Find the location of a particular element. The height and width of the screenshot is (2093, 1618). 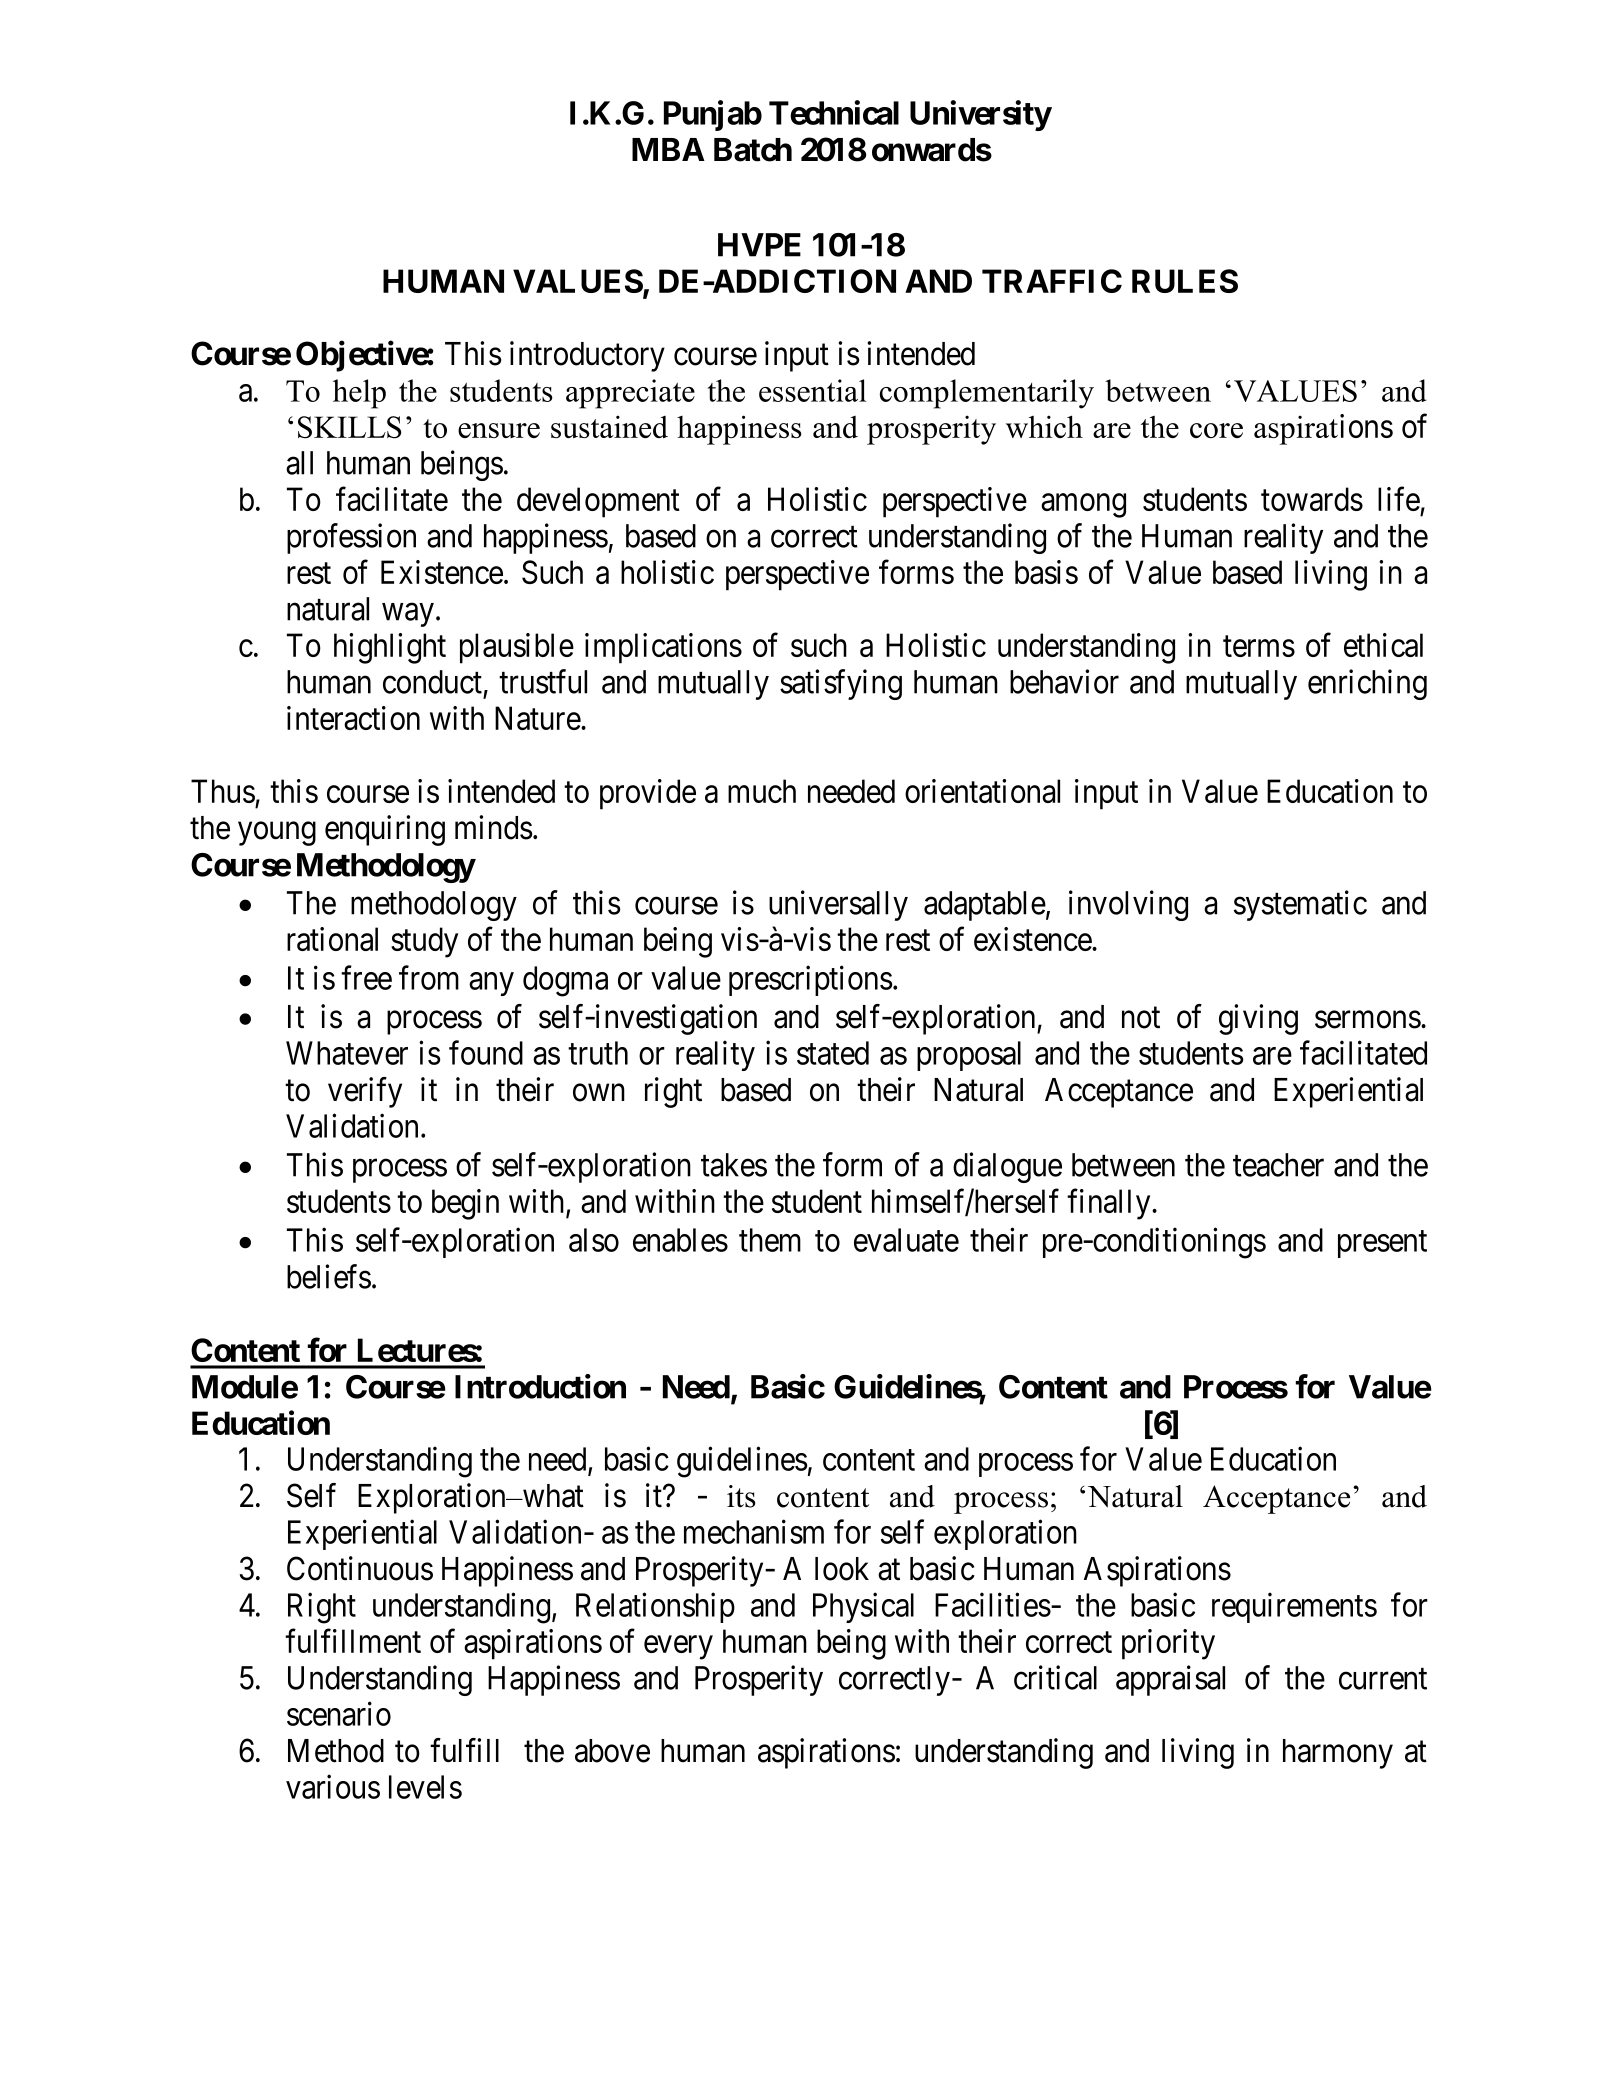

universally is located at coordinates (838, 905).
